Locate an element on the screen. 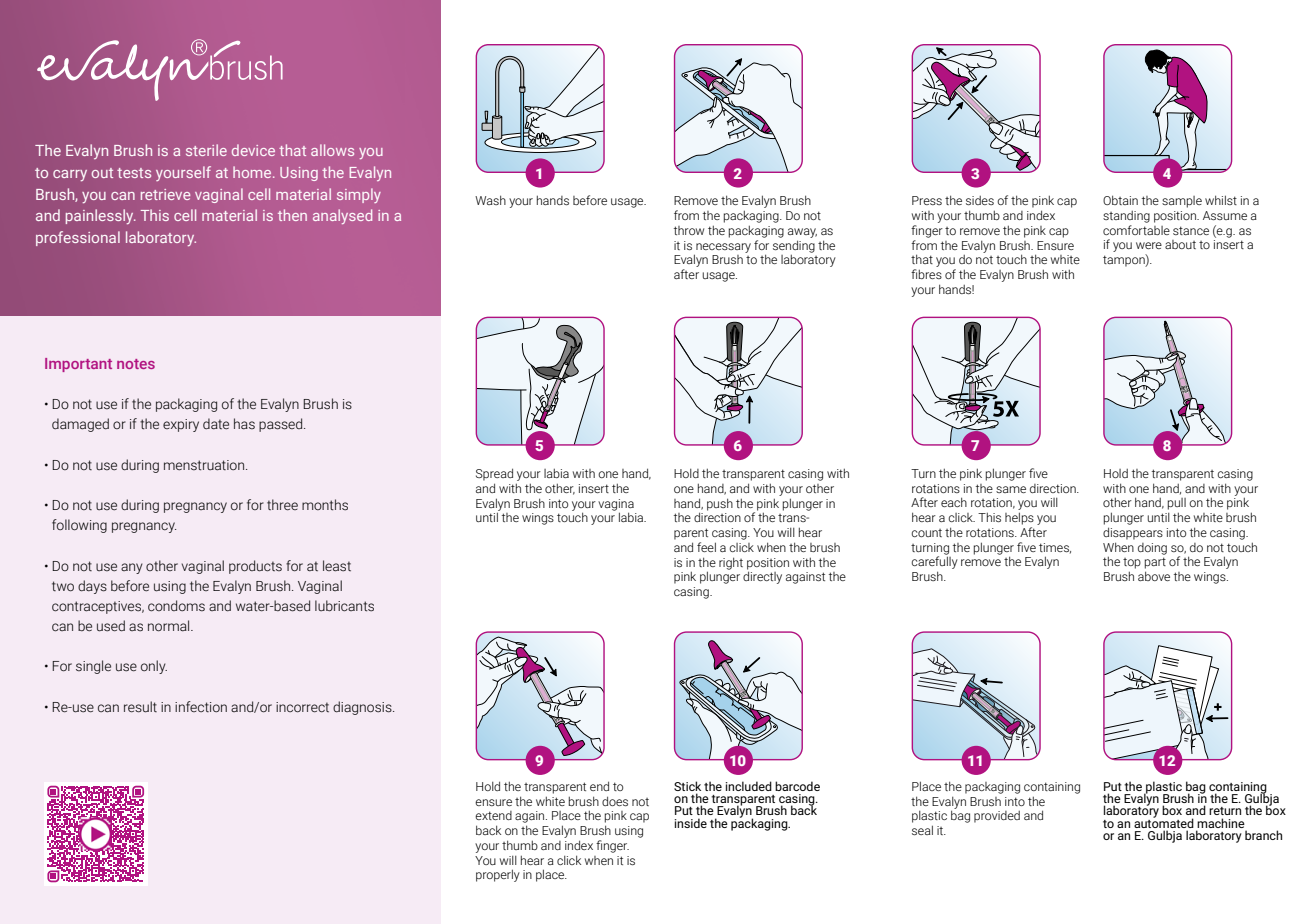 This screenshot has height=924, width=1308. throw is located at coordinates (689, 230).
